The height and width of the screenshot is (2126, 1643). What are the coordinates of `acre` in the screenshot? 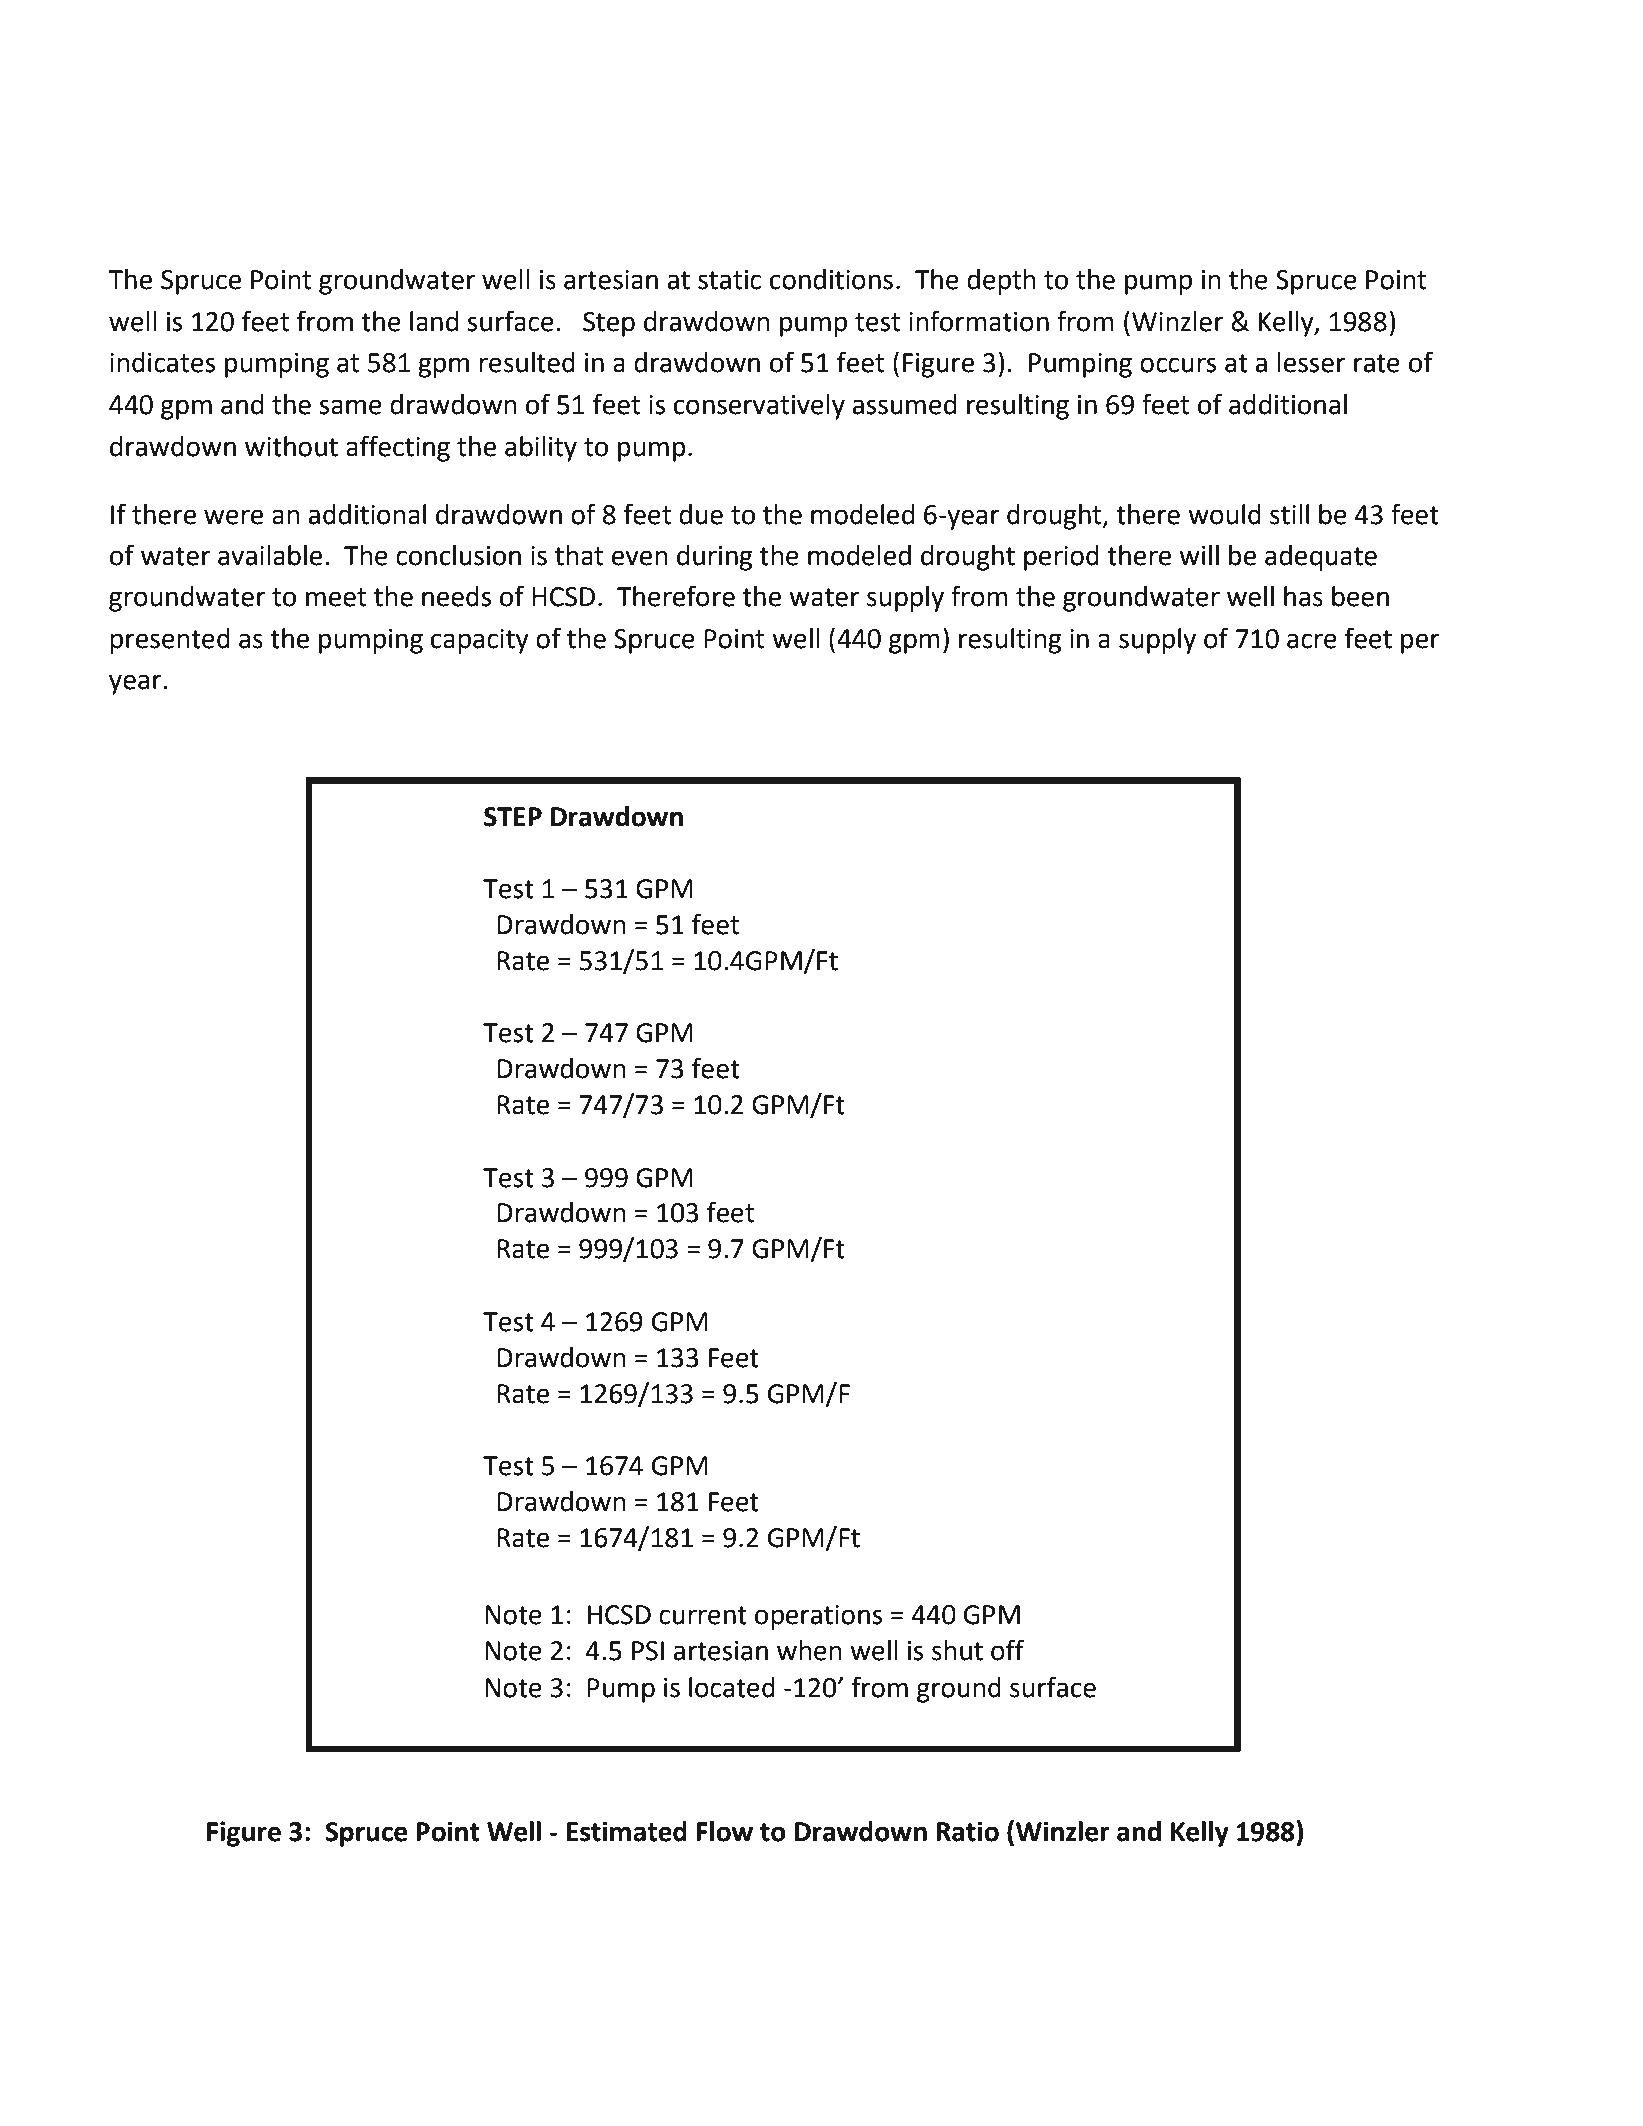 It's located at (1312, 641).
